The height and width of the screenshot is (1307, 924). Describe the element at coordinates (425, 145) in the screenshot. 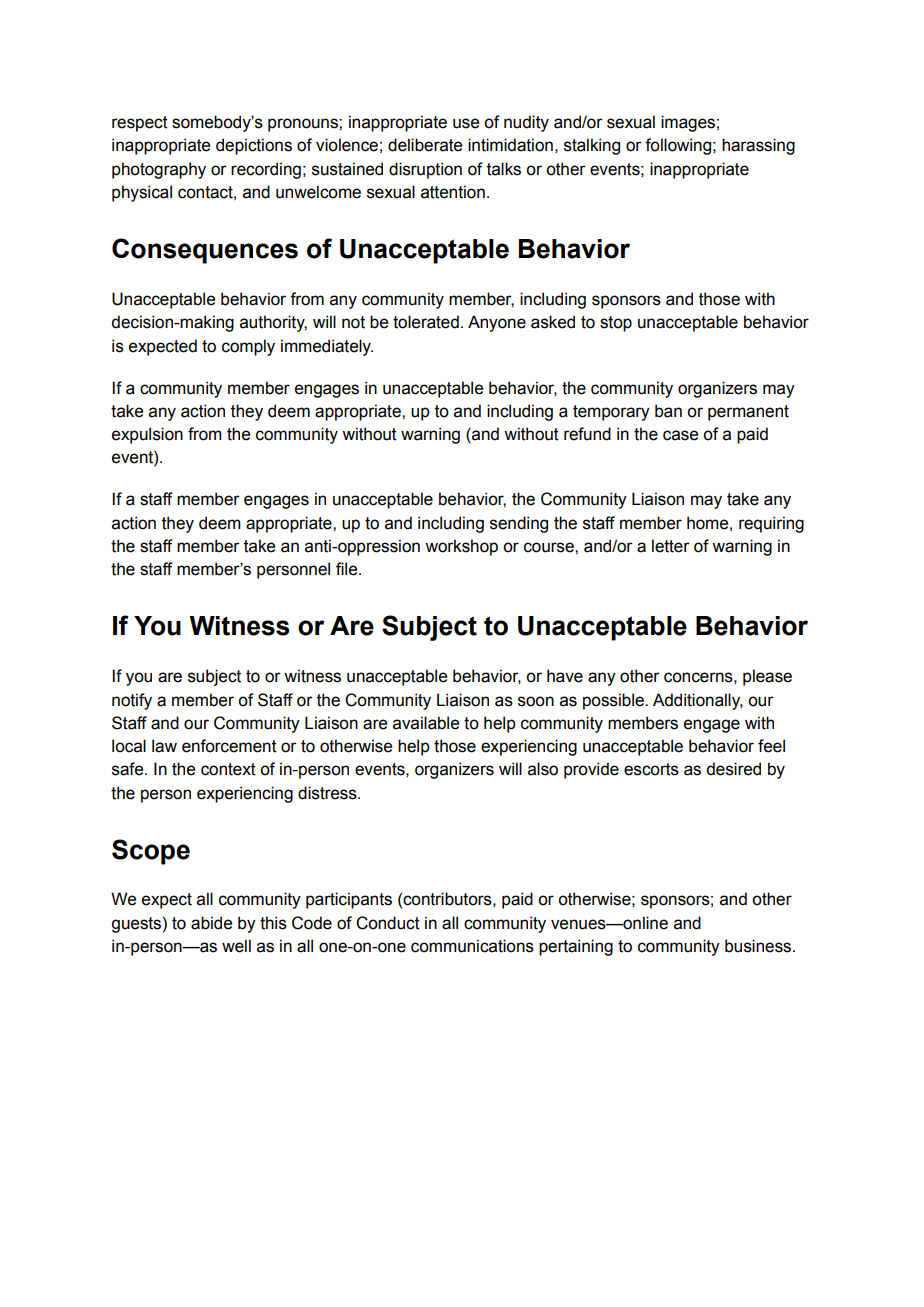

I see `deliberate` at that location.
